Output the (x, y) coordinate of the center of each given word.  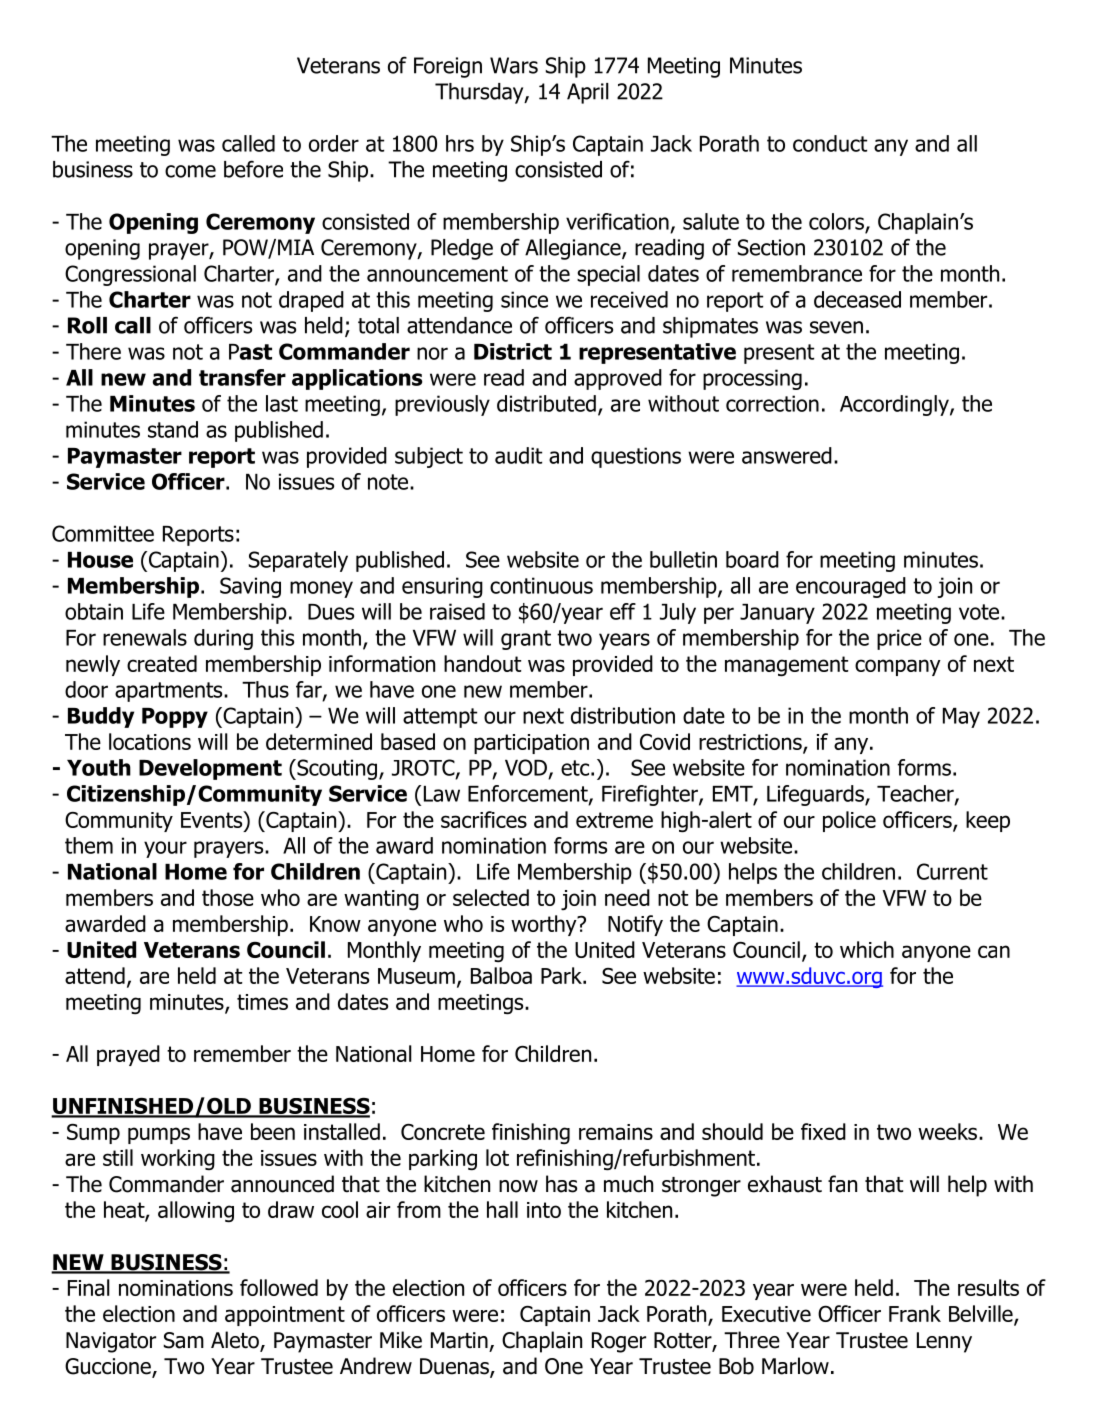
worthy (545, 925)
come (190, 171)
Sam (184, 1340)
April (588, 93)
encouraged (851, 587)
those (228, 897)
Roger (619, 1342)
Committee (103, 533)
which (867, 949)
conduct (830, 143)
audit (518, 455)
